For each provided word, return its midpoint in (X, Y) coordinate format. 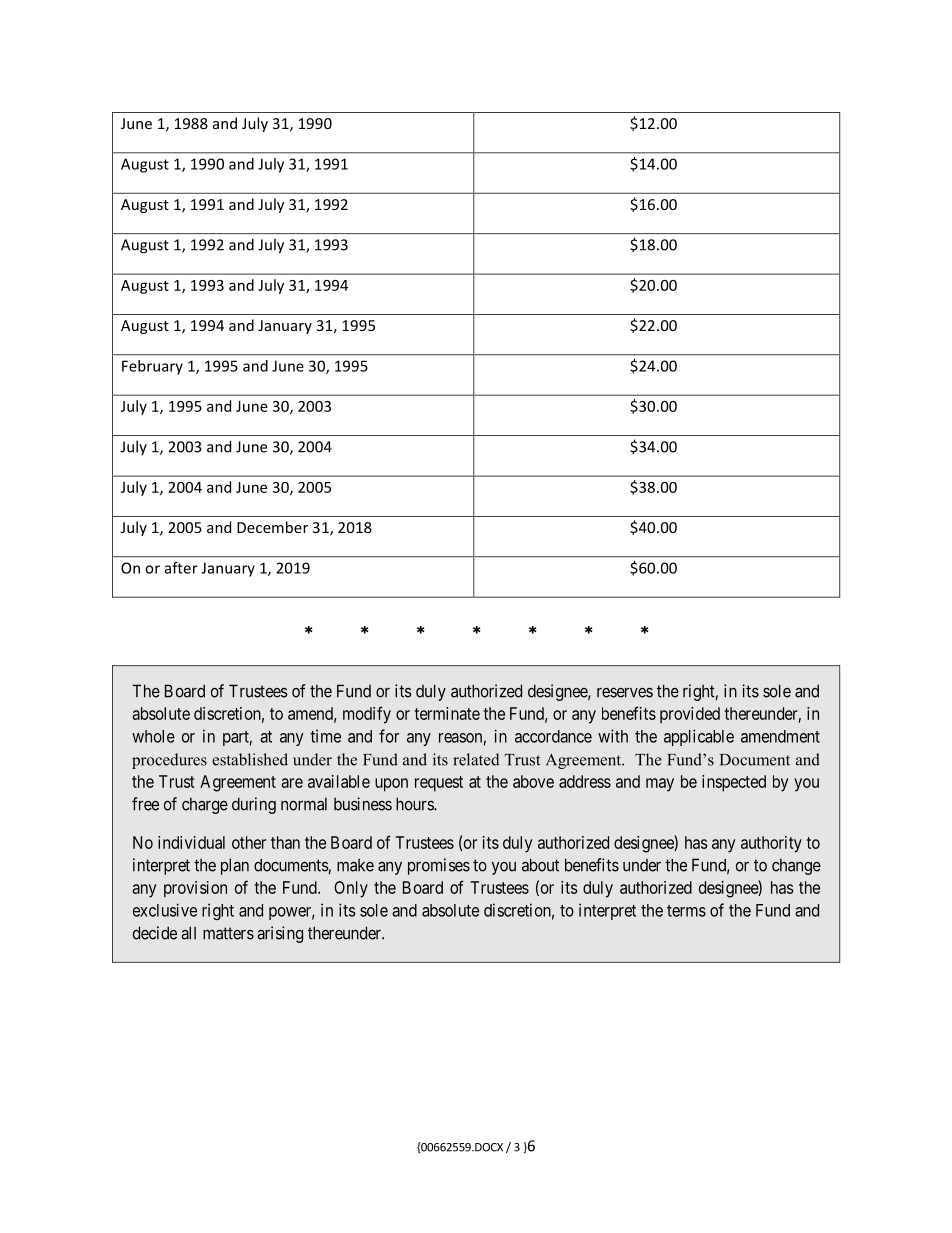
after (181, 568)
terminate (447, 713)
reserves (625, 692)
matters (228, 933)
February (152, 367)
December (272, 527)
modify (367, 715)
